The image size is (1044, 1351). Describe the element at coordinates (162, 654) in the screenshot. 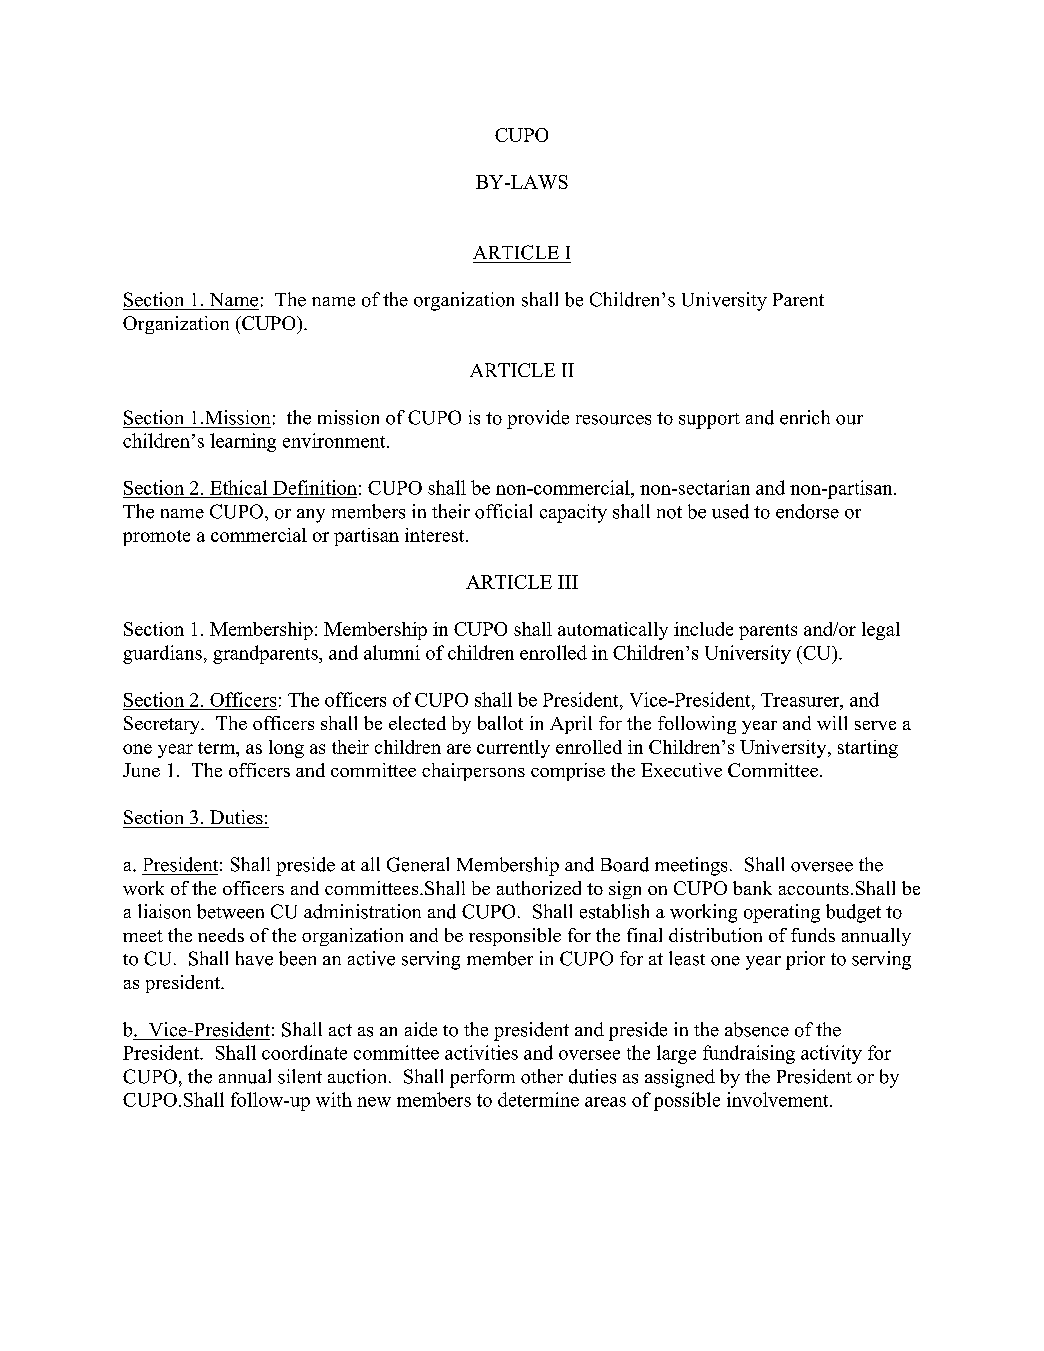

I see `guardians` at that location.
